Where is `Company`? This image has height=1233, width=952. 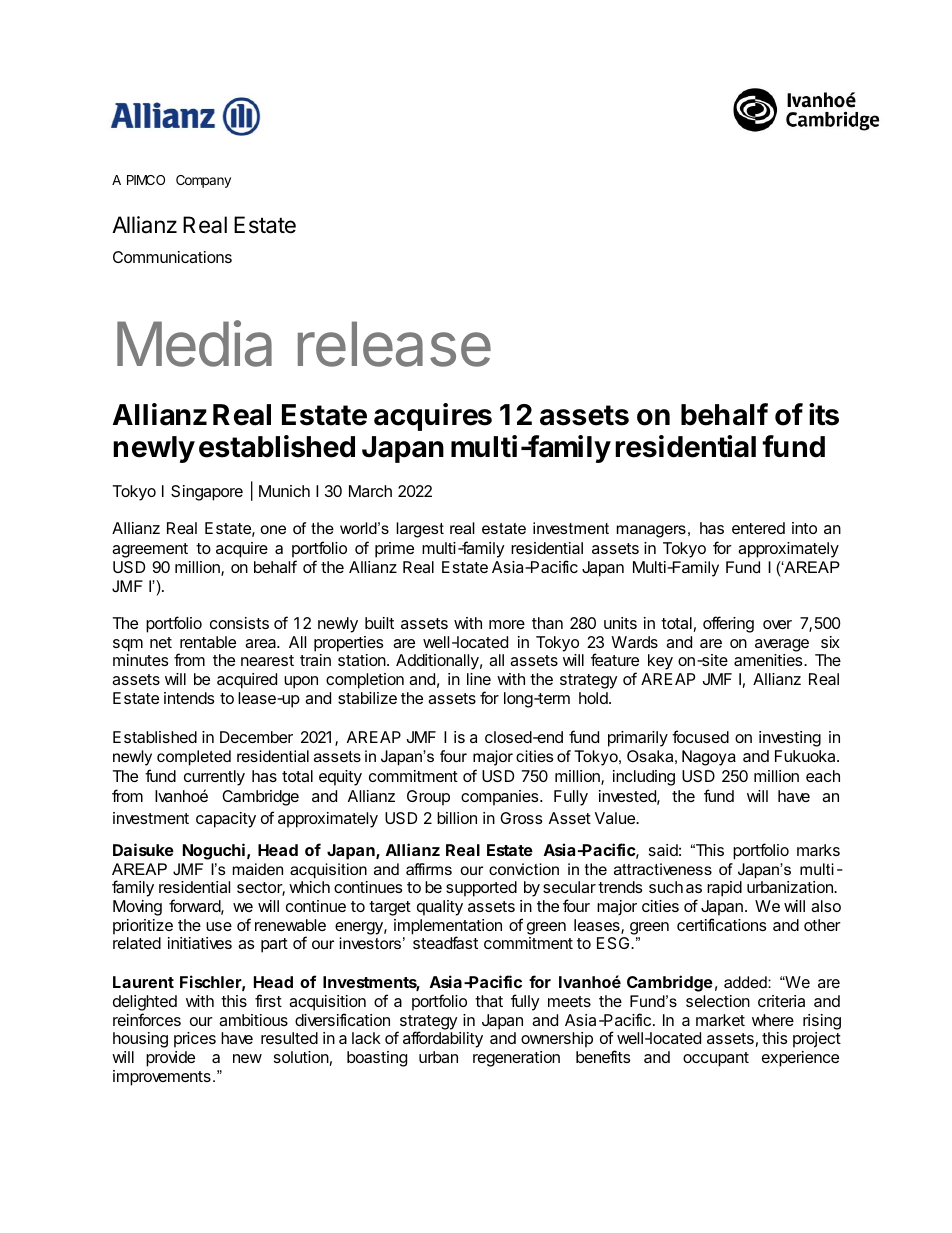 Company is located at coordinates (203, 181).
